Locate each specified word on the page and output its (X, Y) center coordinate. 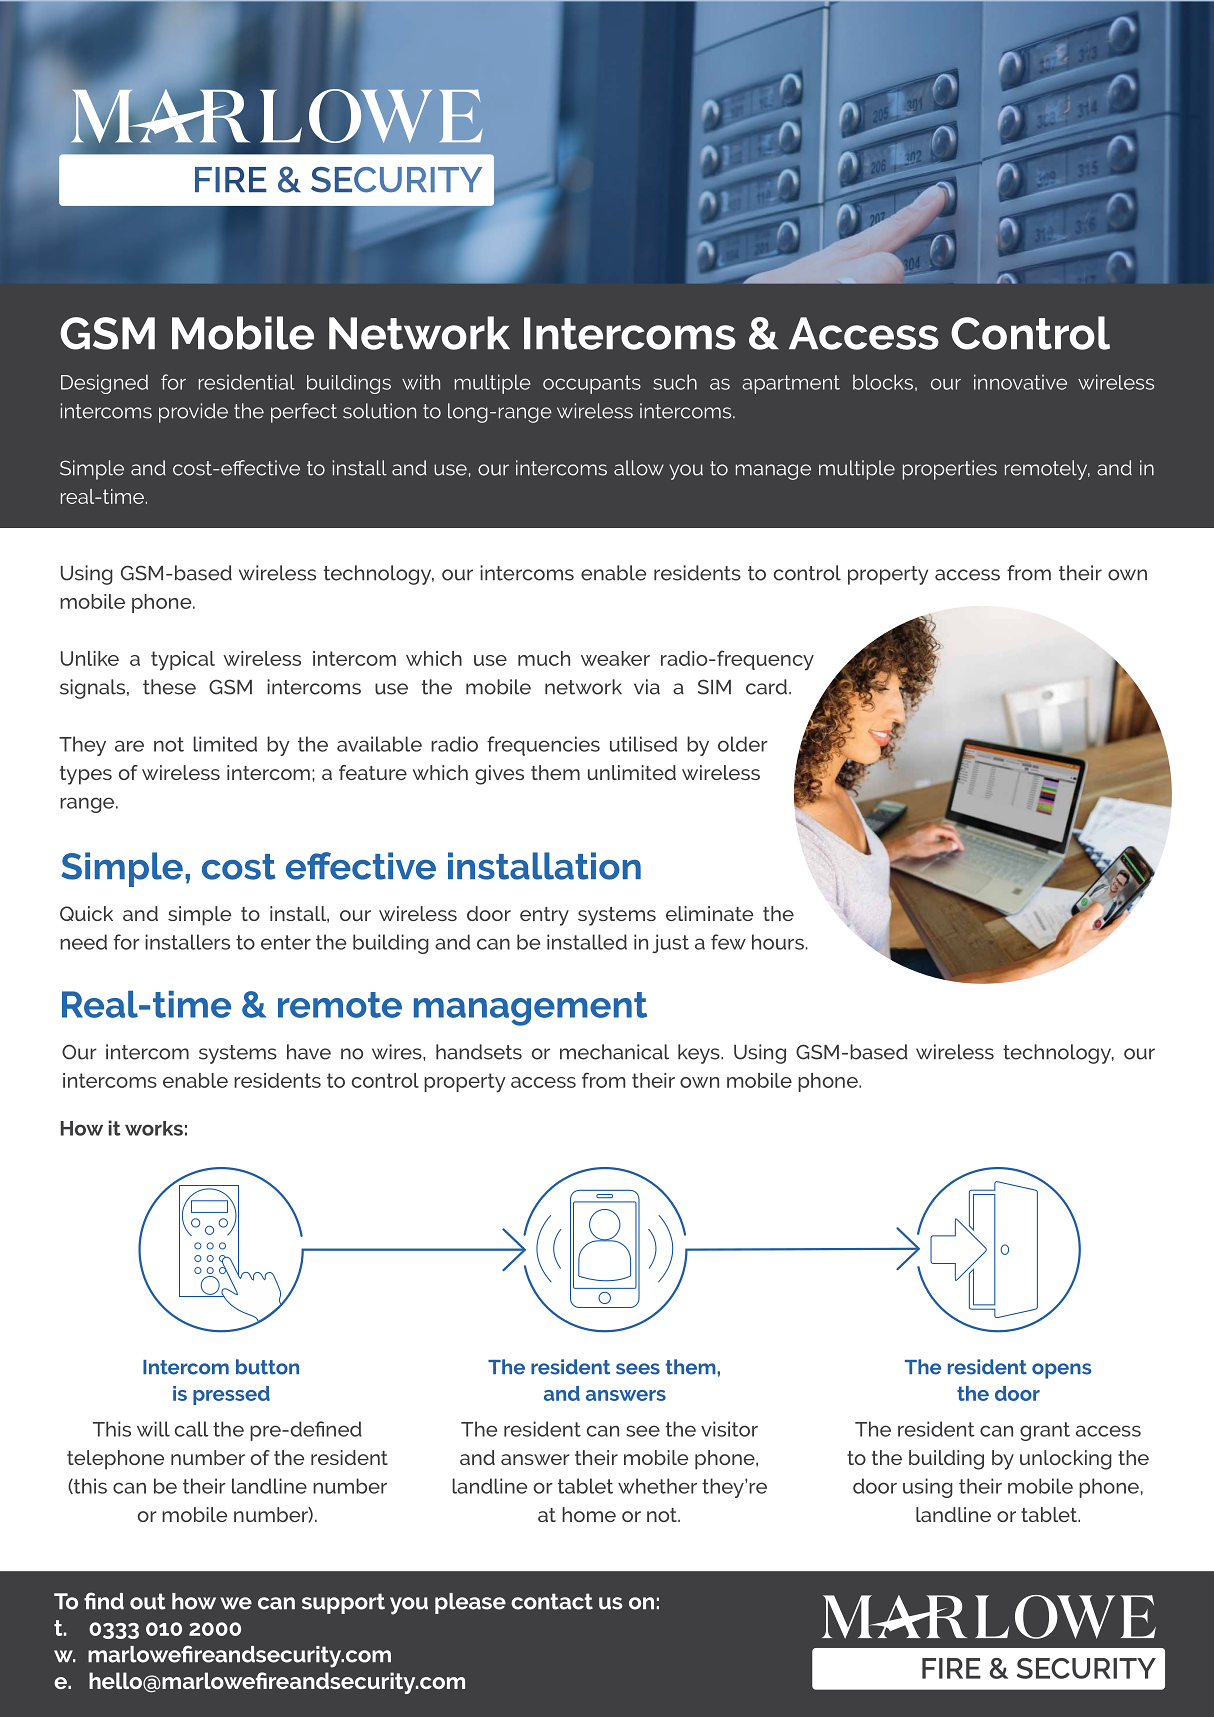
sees (638, 1369)
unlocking (1066, 1460)
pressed (231, 1395)
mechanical (614, 1052)
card (766, 687)
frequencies (543, 746)
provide (193, 413)
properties (950, 470)
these (169, 687)
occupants (592, 384)
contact (552, 1601)
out (147, 1601)
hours (778, 942)
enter (286, 942)
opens (1061, 1371)
